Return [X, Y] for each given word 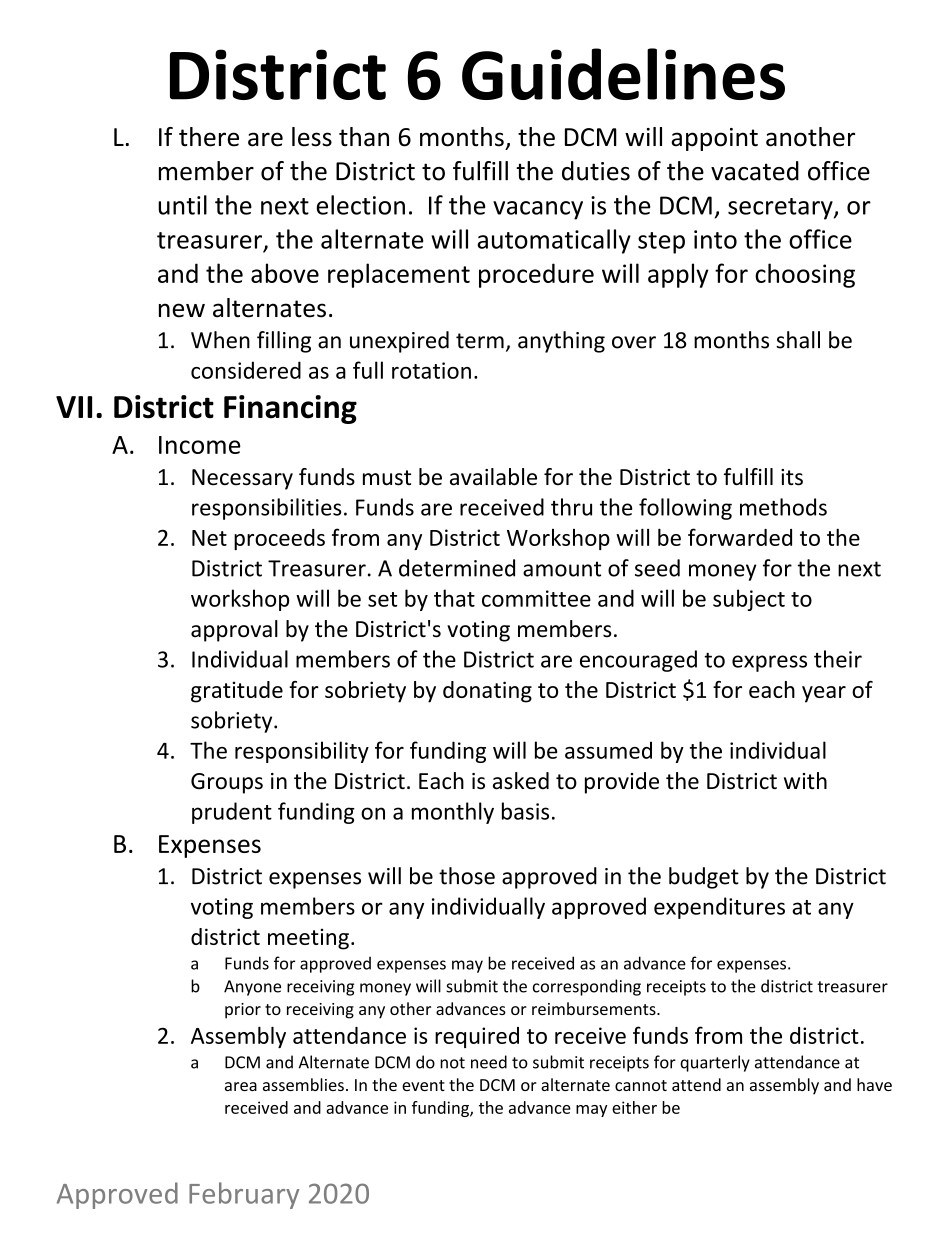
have [874, 1084]
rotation [431, 370]
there [209, 137]
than [364, 137]
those [467, 876]
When [220, 340]
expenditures [719, 908]
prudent [232, 813]
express [769, 663]
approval [234, 631]
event [423, 1085]
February [244, 1195]
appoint [714, 139]
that [454, 598]
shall [798, 340]
